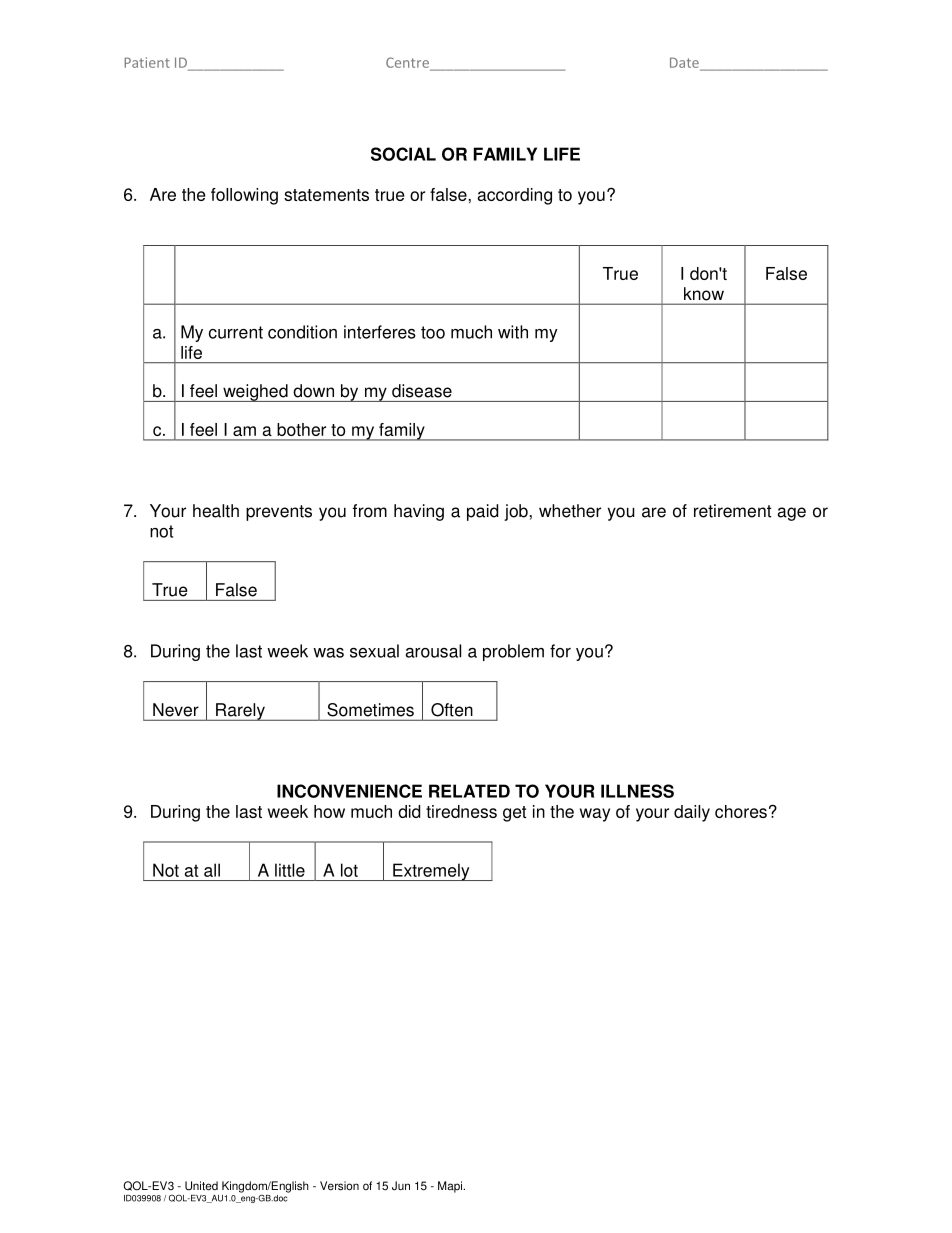 The image size is (952, 1233). What do you see at coordinates (240, 712) in the screenshot?
I see `Rarely` at bounding box center [240, 712].
